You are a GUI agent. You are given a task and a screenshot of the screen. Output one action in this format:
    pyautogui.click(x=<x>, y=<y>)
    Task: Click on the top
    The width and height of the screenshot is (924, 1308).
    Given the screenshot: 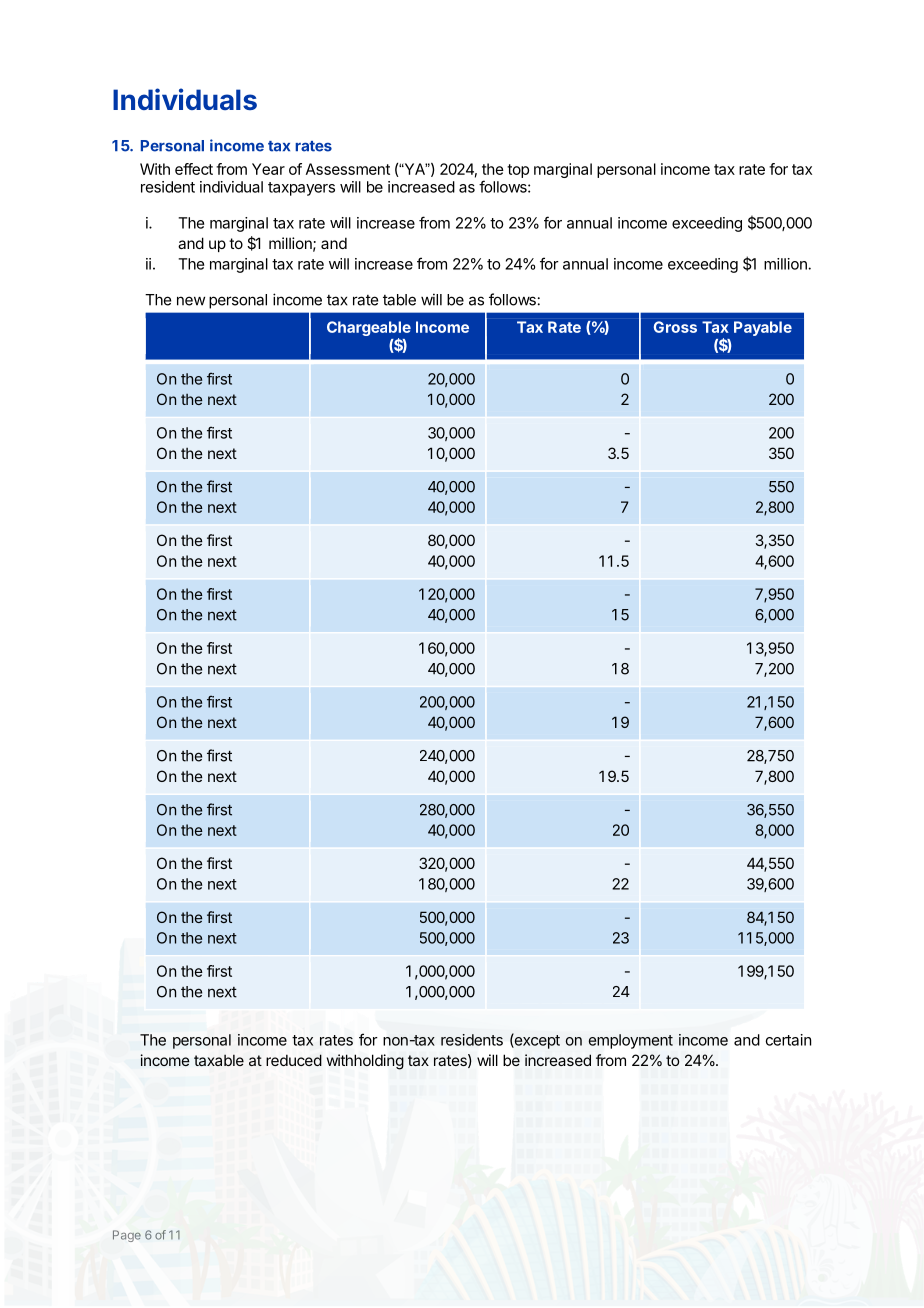 What is the action you would take?
    pyautogui.click(x=518, y=171)
